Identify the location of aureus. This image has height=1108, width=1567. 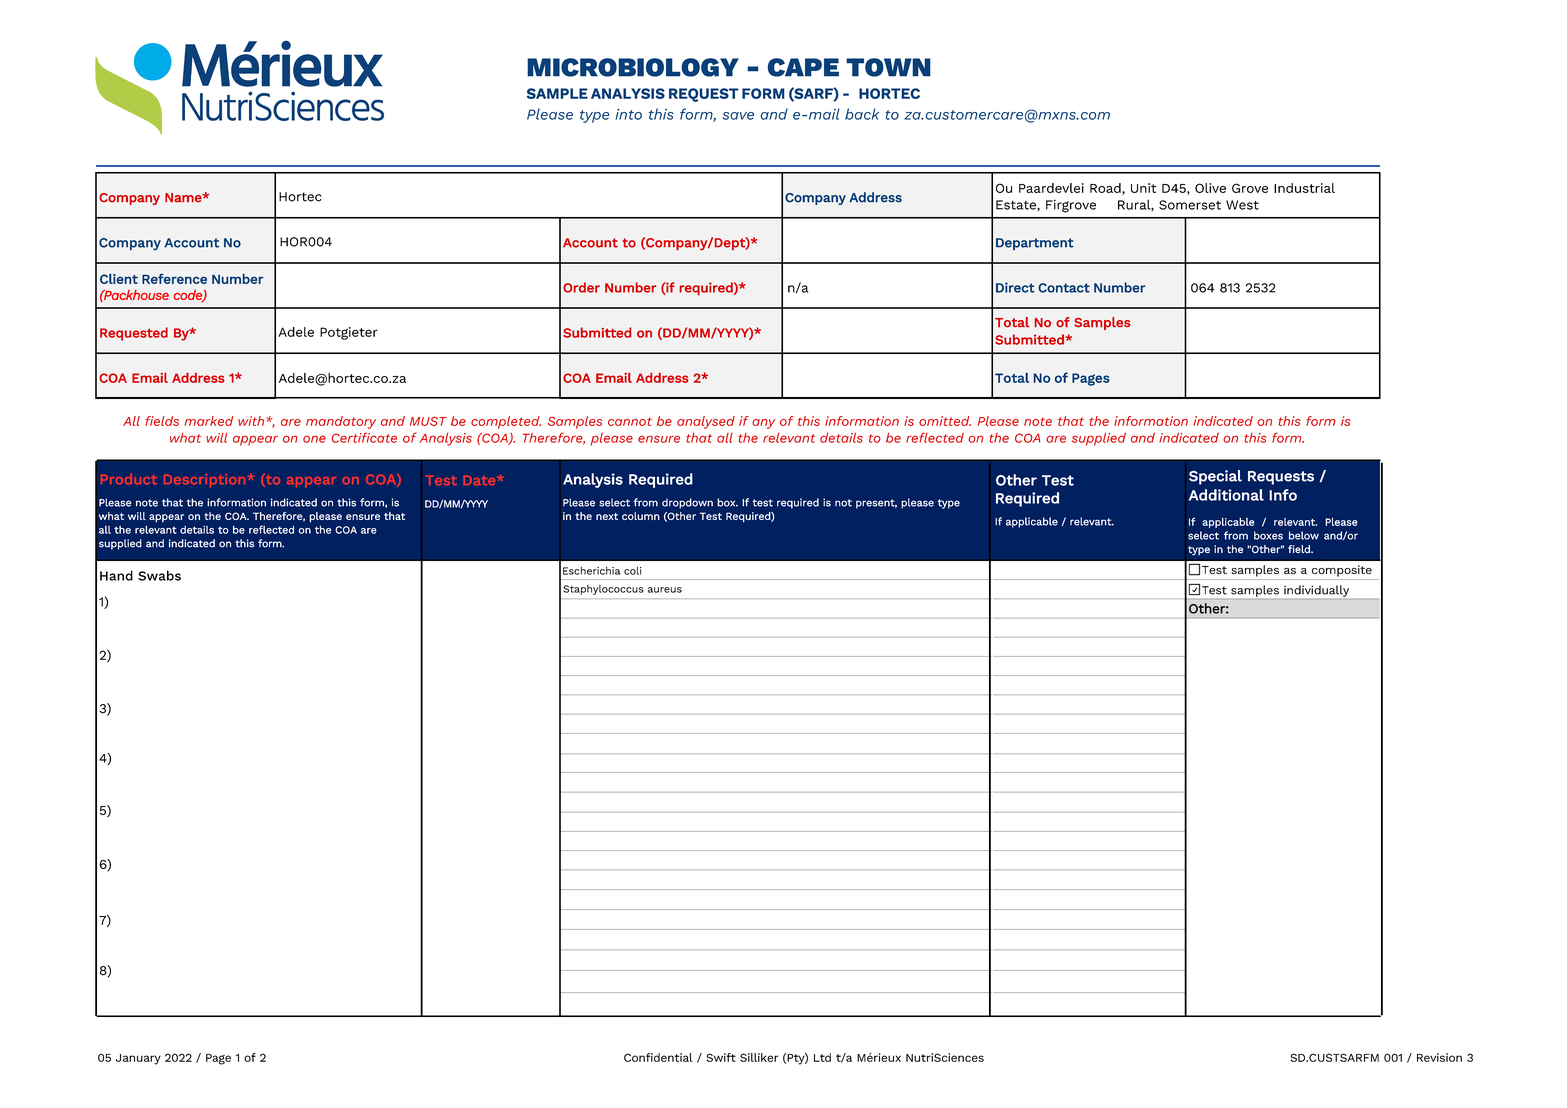
(665, 590).
